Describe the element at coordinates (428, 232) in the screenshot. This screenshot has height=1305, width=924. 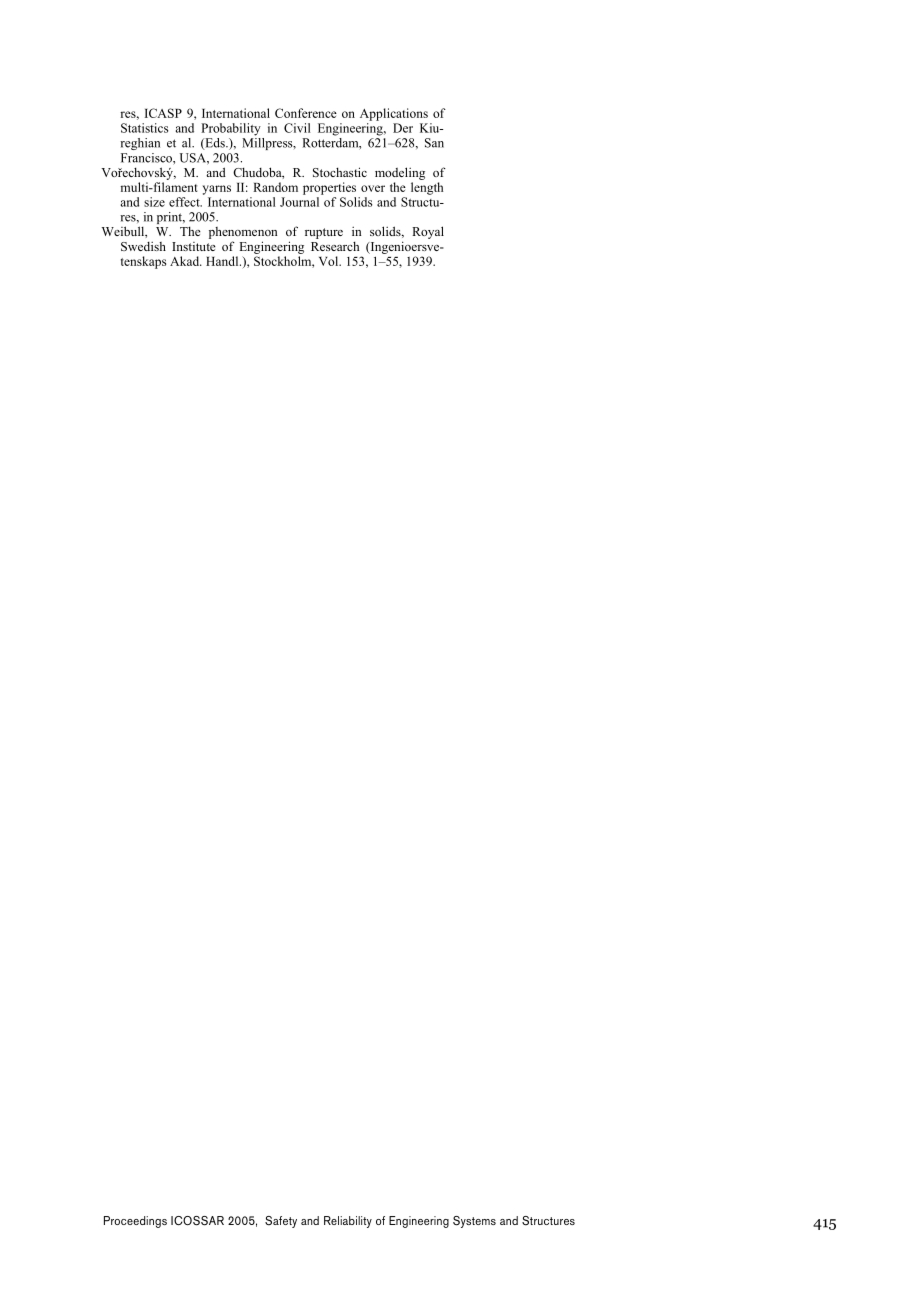
I see `Royal` at that location.
